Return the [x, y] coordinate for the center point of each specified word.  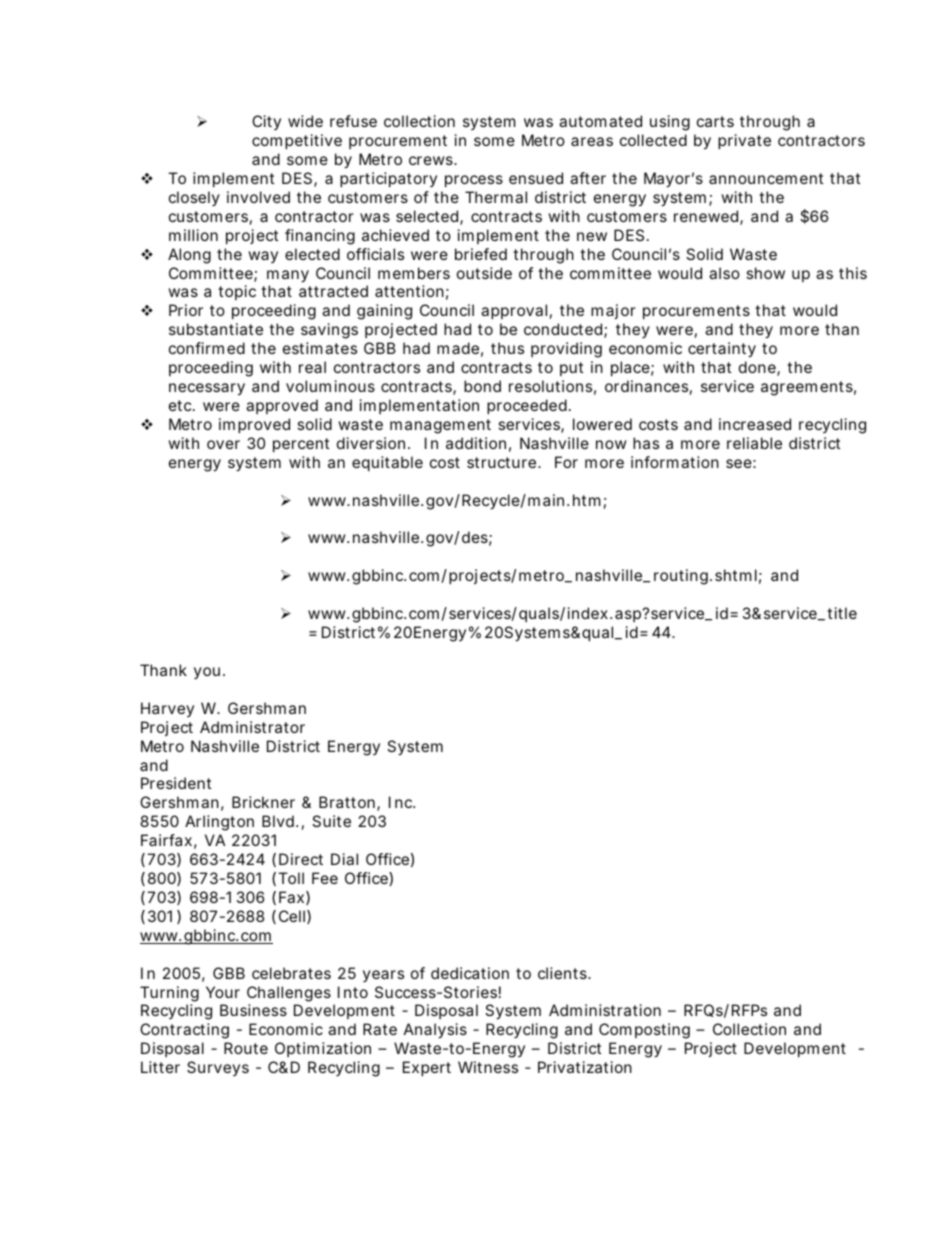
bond [482, 386]
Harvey [167, 709]
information [675, 462]
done [758, 368]
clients [563, 973]
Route [246, 1048]
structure [503, 462]
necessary [207, 389]
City [266, 122]
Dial [344, 859]
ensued [536, 178]
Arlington [219, 823]
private [744, 141]
